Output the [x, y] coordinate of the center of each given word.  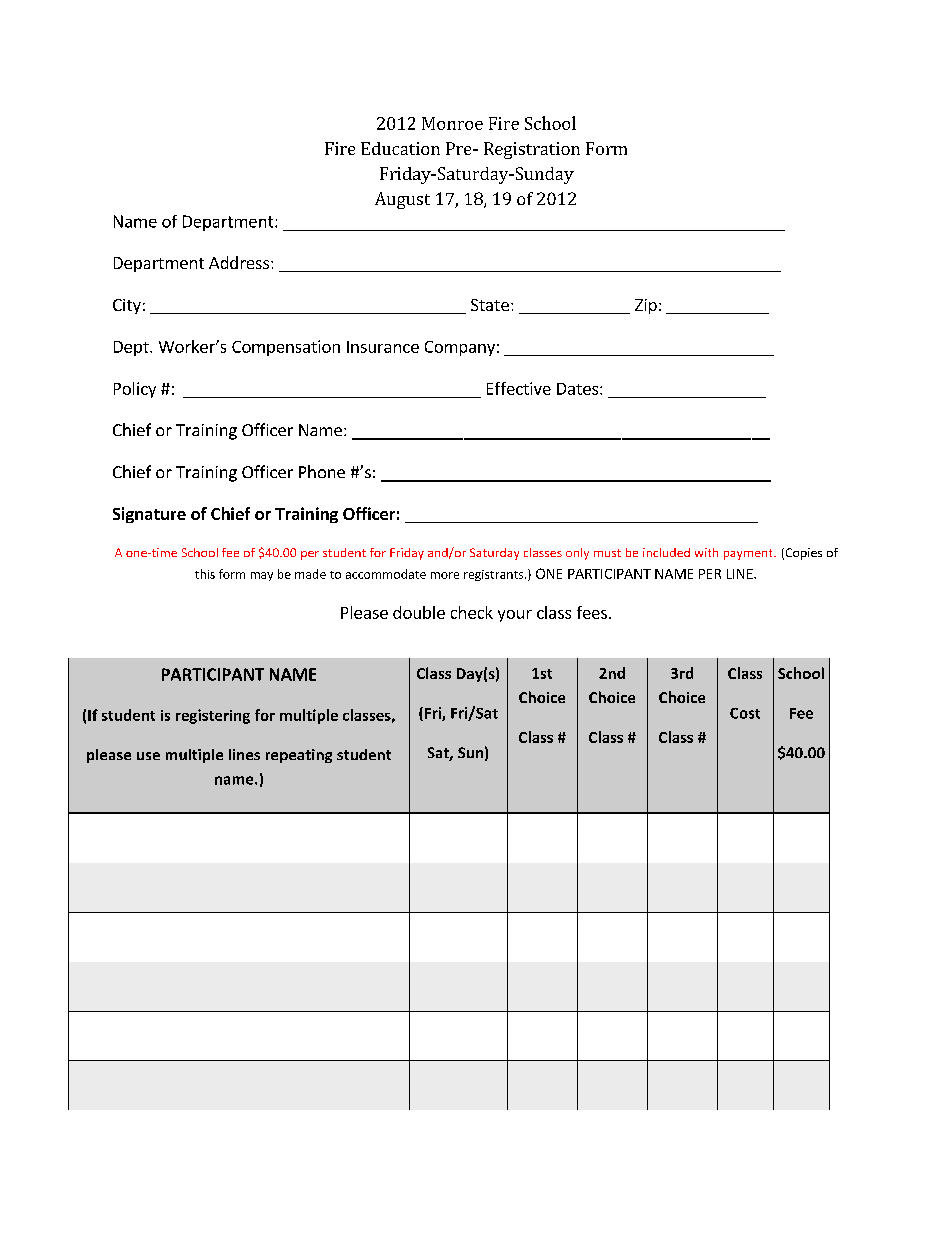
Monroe [452, 123]
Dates [579, 389]
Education [400, 148]
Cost [745, 713]
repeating [299, 756]
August [402, 200]
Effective [519, 388]
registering [213, 716]
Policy [135, 390]
